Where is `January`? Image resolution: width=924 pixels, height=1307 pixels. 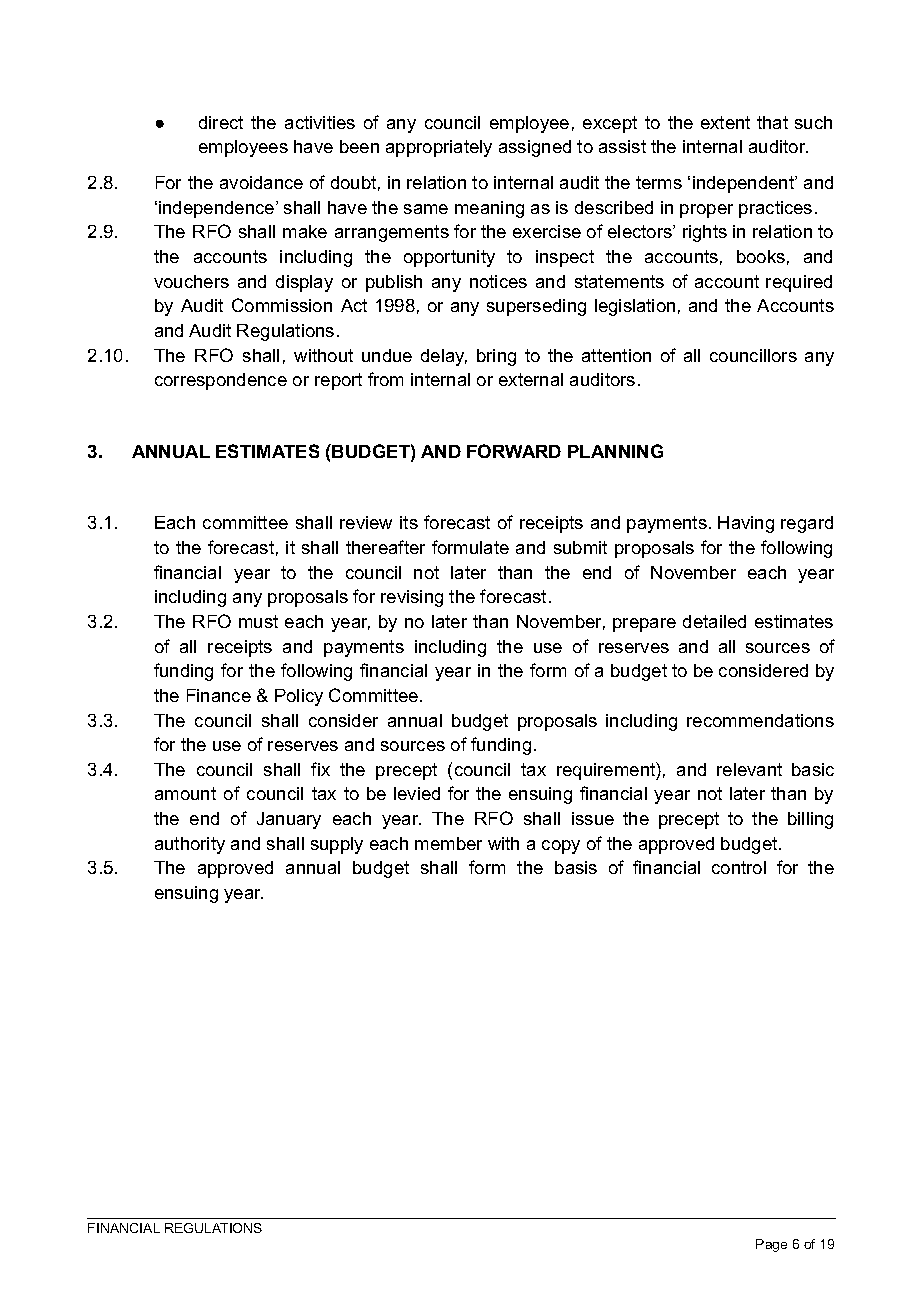 January is located at coordinates (289, 820).
